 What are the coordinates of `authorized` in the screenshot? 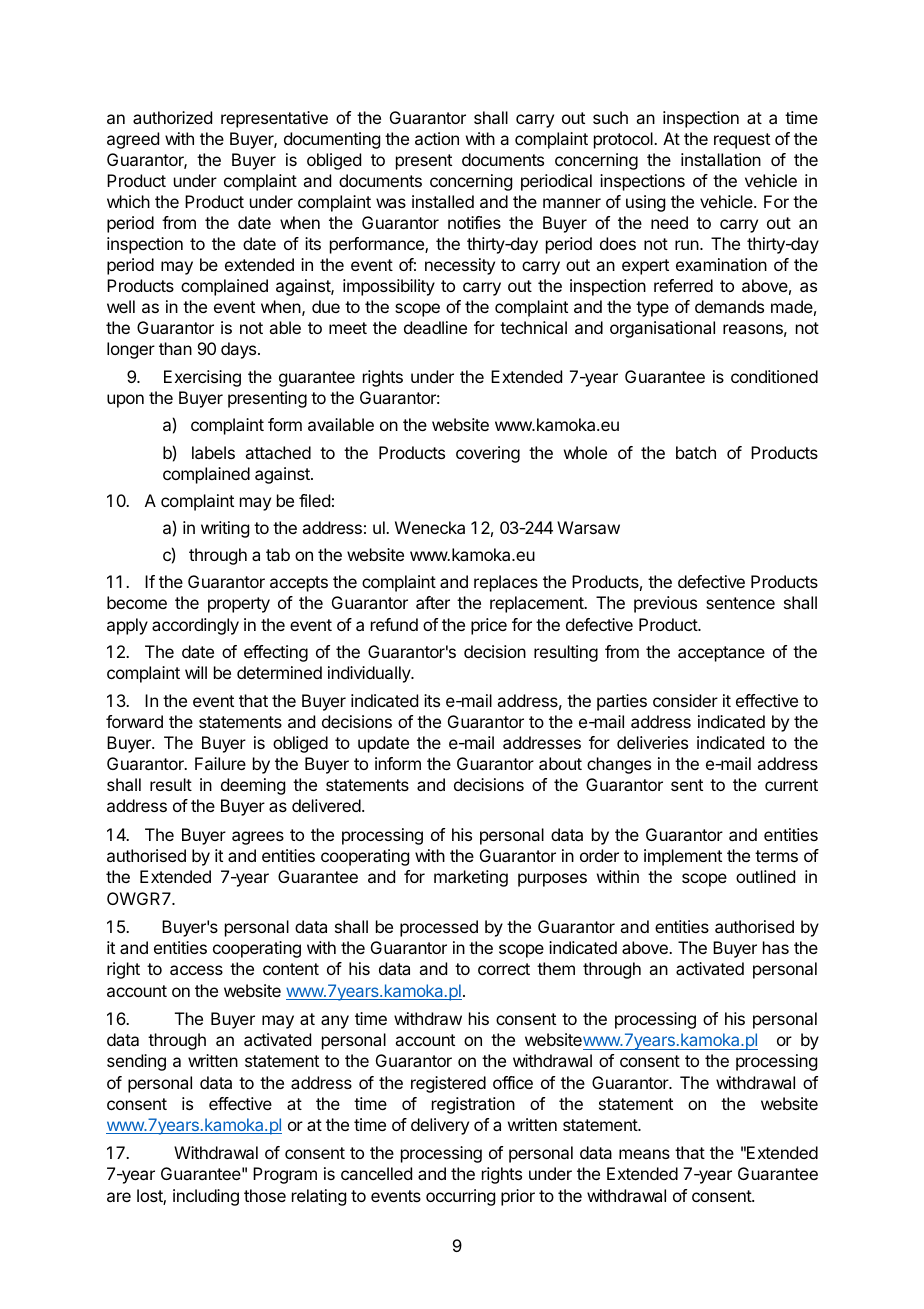 It's located at (172, 117).
